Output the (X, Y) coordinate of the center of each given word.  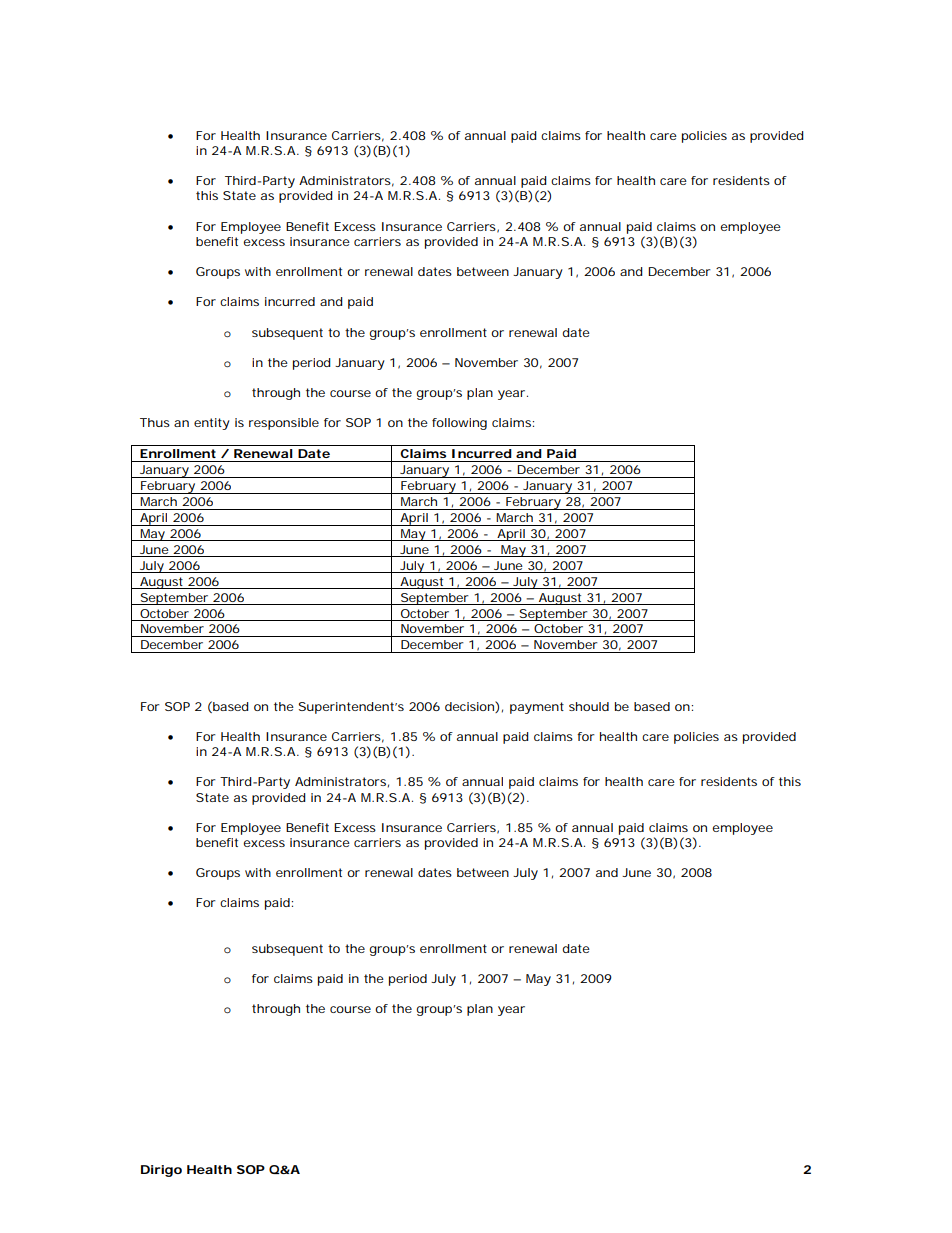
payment (537, 708)
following (459, 424)
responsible (284, 424)
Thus (155, 422)
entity (212, 424)
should (589, 706)
